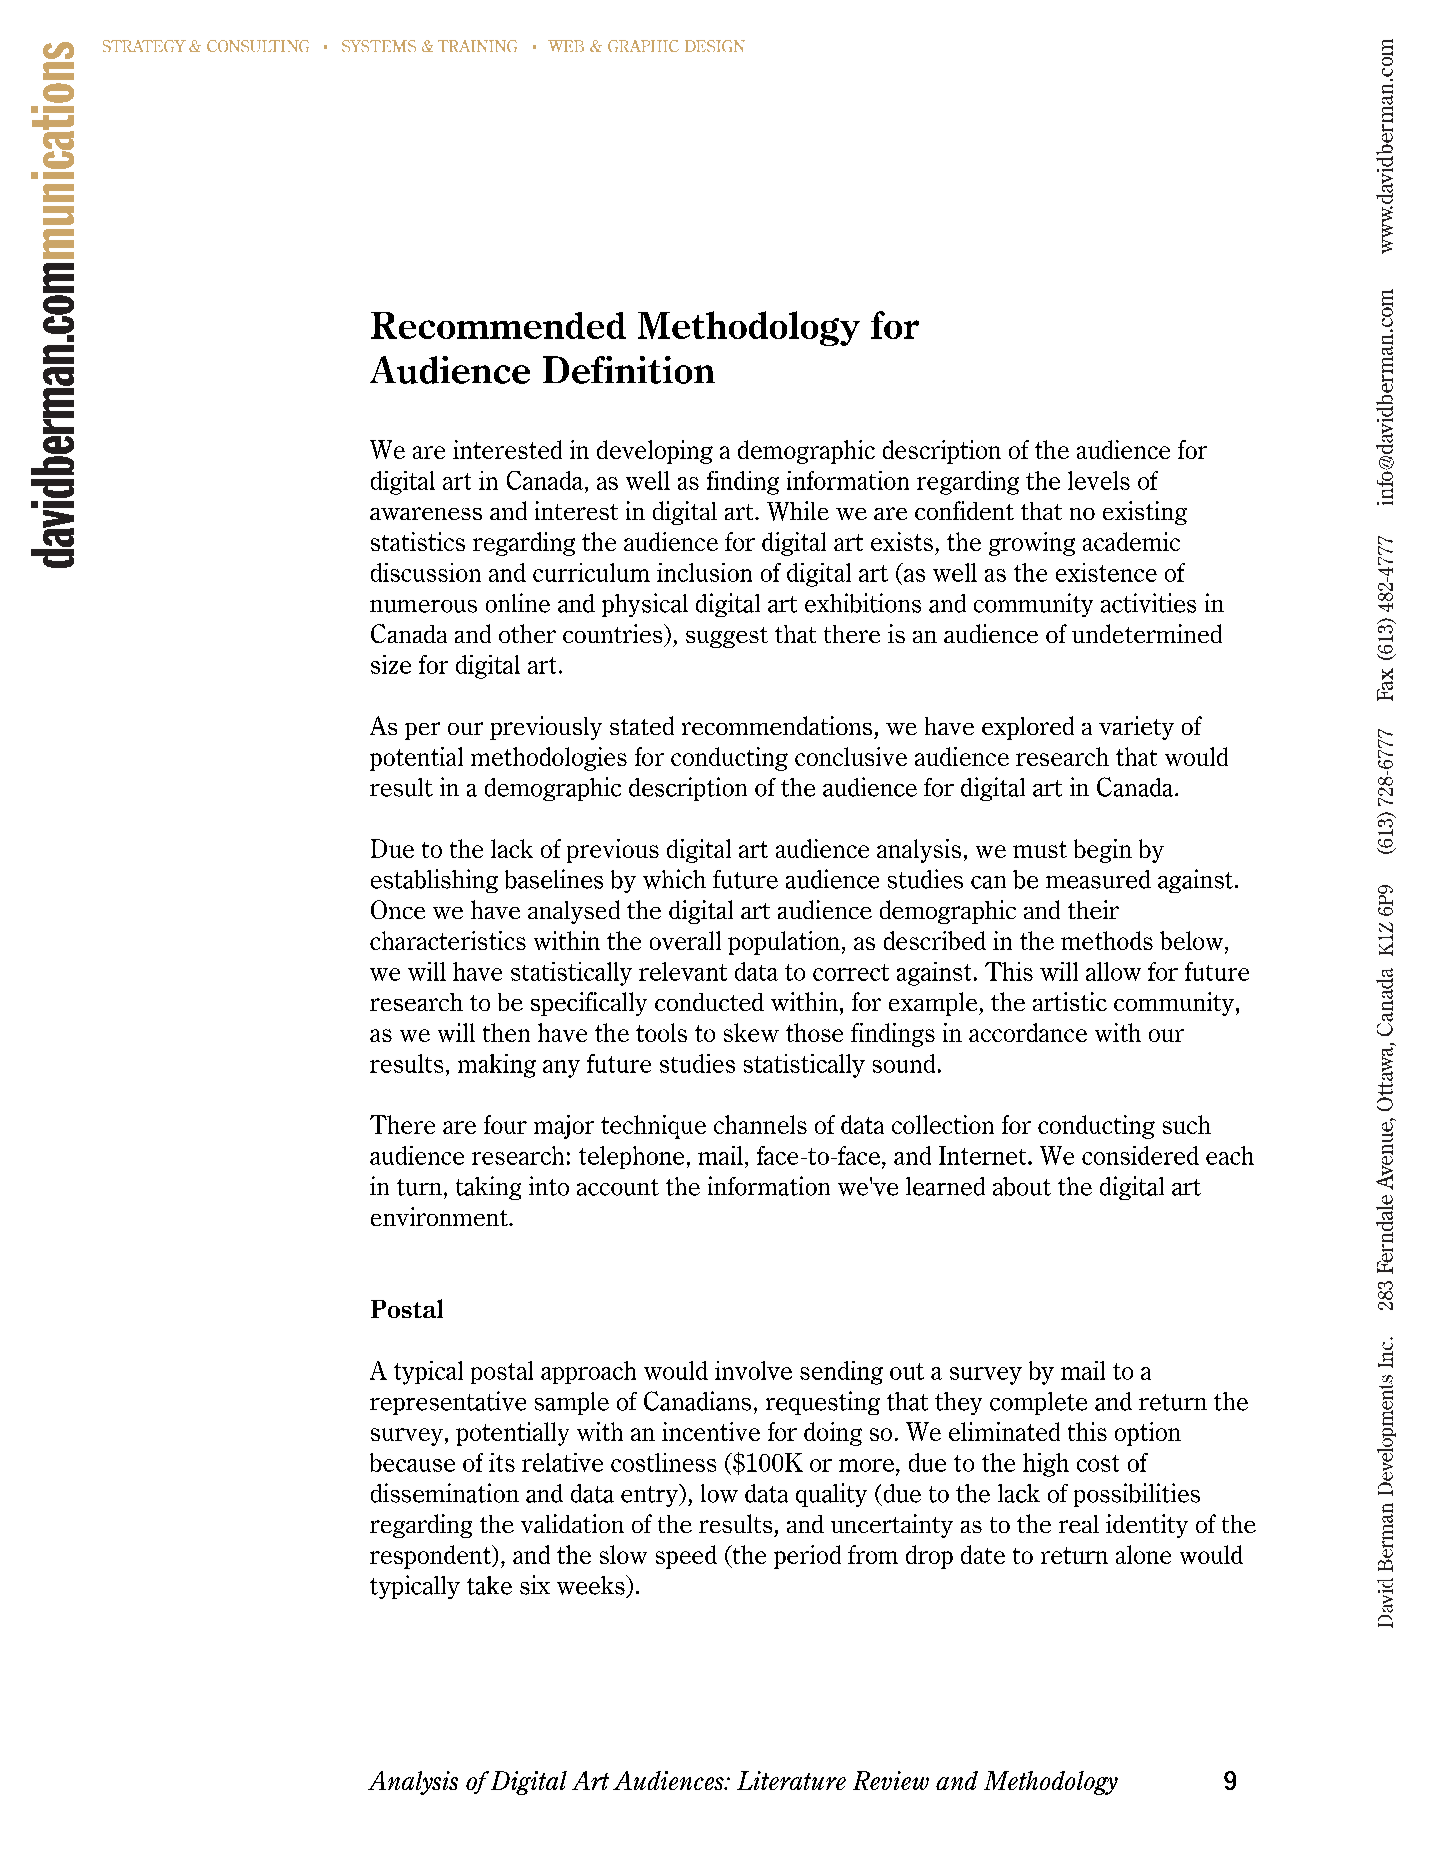 This screenshot has width=1429, height=1849. I want to click on making, so click(497, 1066).
